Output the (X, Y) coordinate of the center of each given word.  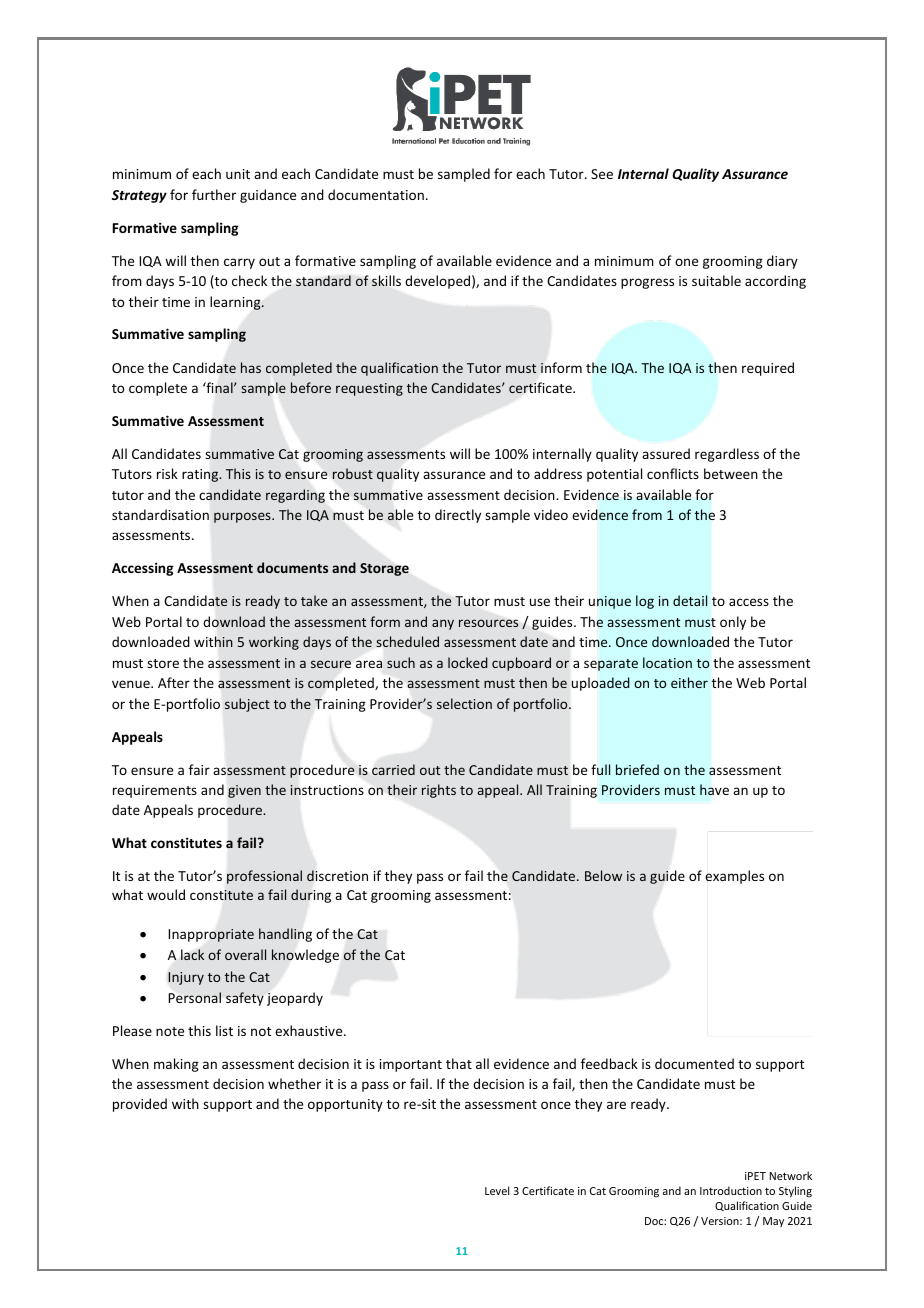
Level (497, 1190)
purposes (243, 517)
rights (439, 791)
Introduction (731, 1190)
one (686, 262)
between (731, 473)
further (214, 194)
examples (734, 877)
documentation (376, 194)
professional (264, 877)
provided (140, 1105)
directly (458, 516)
